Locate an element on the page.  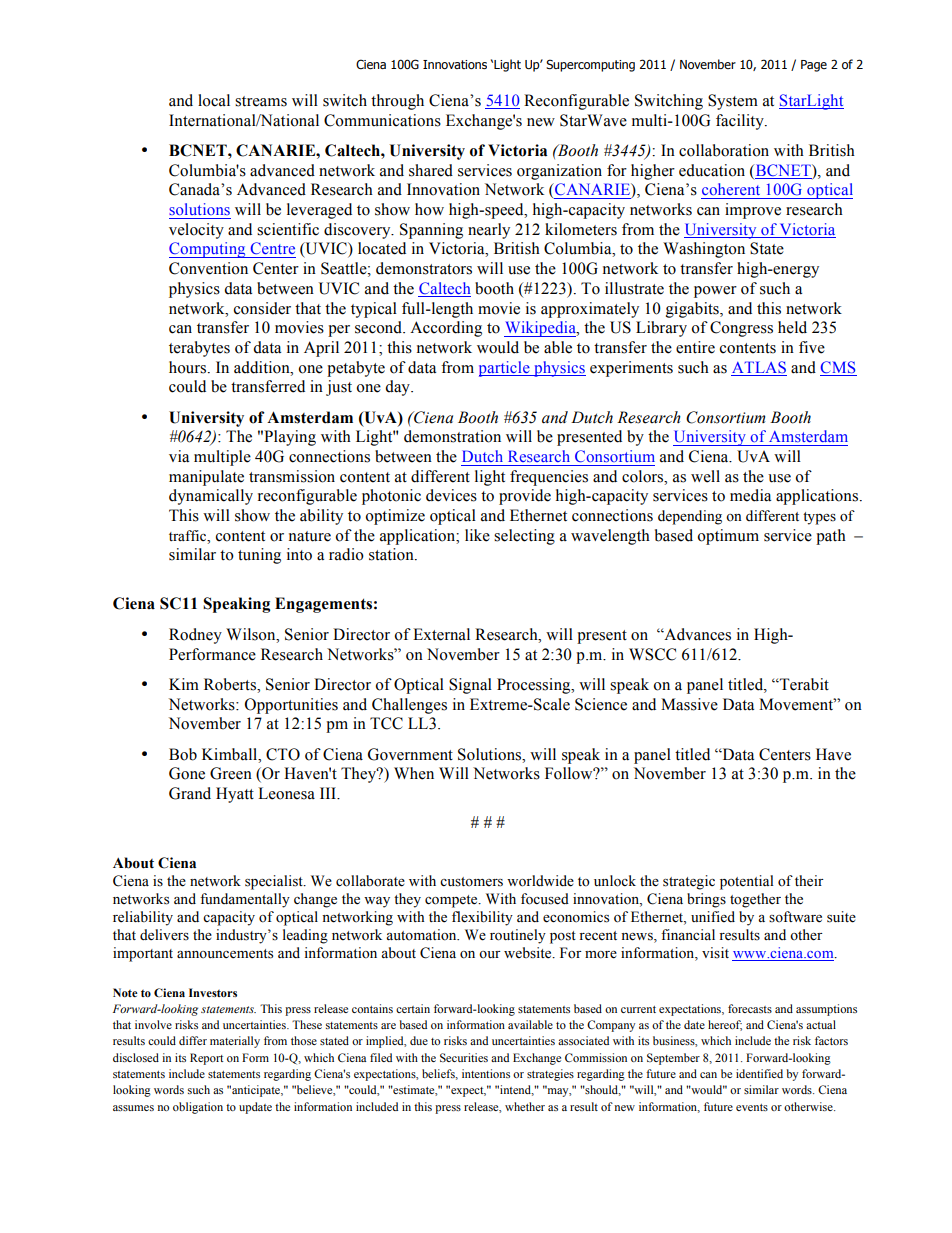
Signal is located at coordinates (470, 686).
